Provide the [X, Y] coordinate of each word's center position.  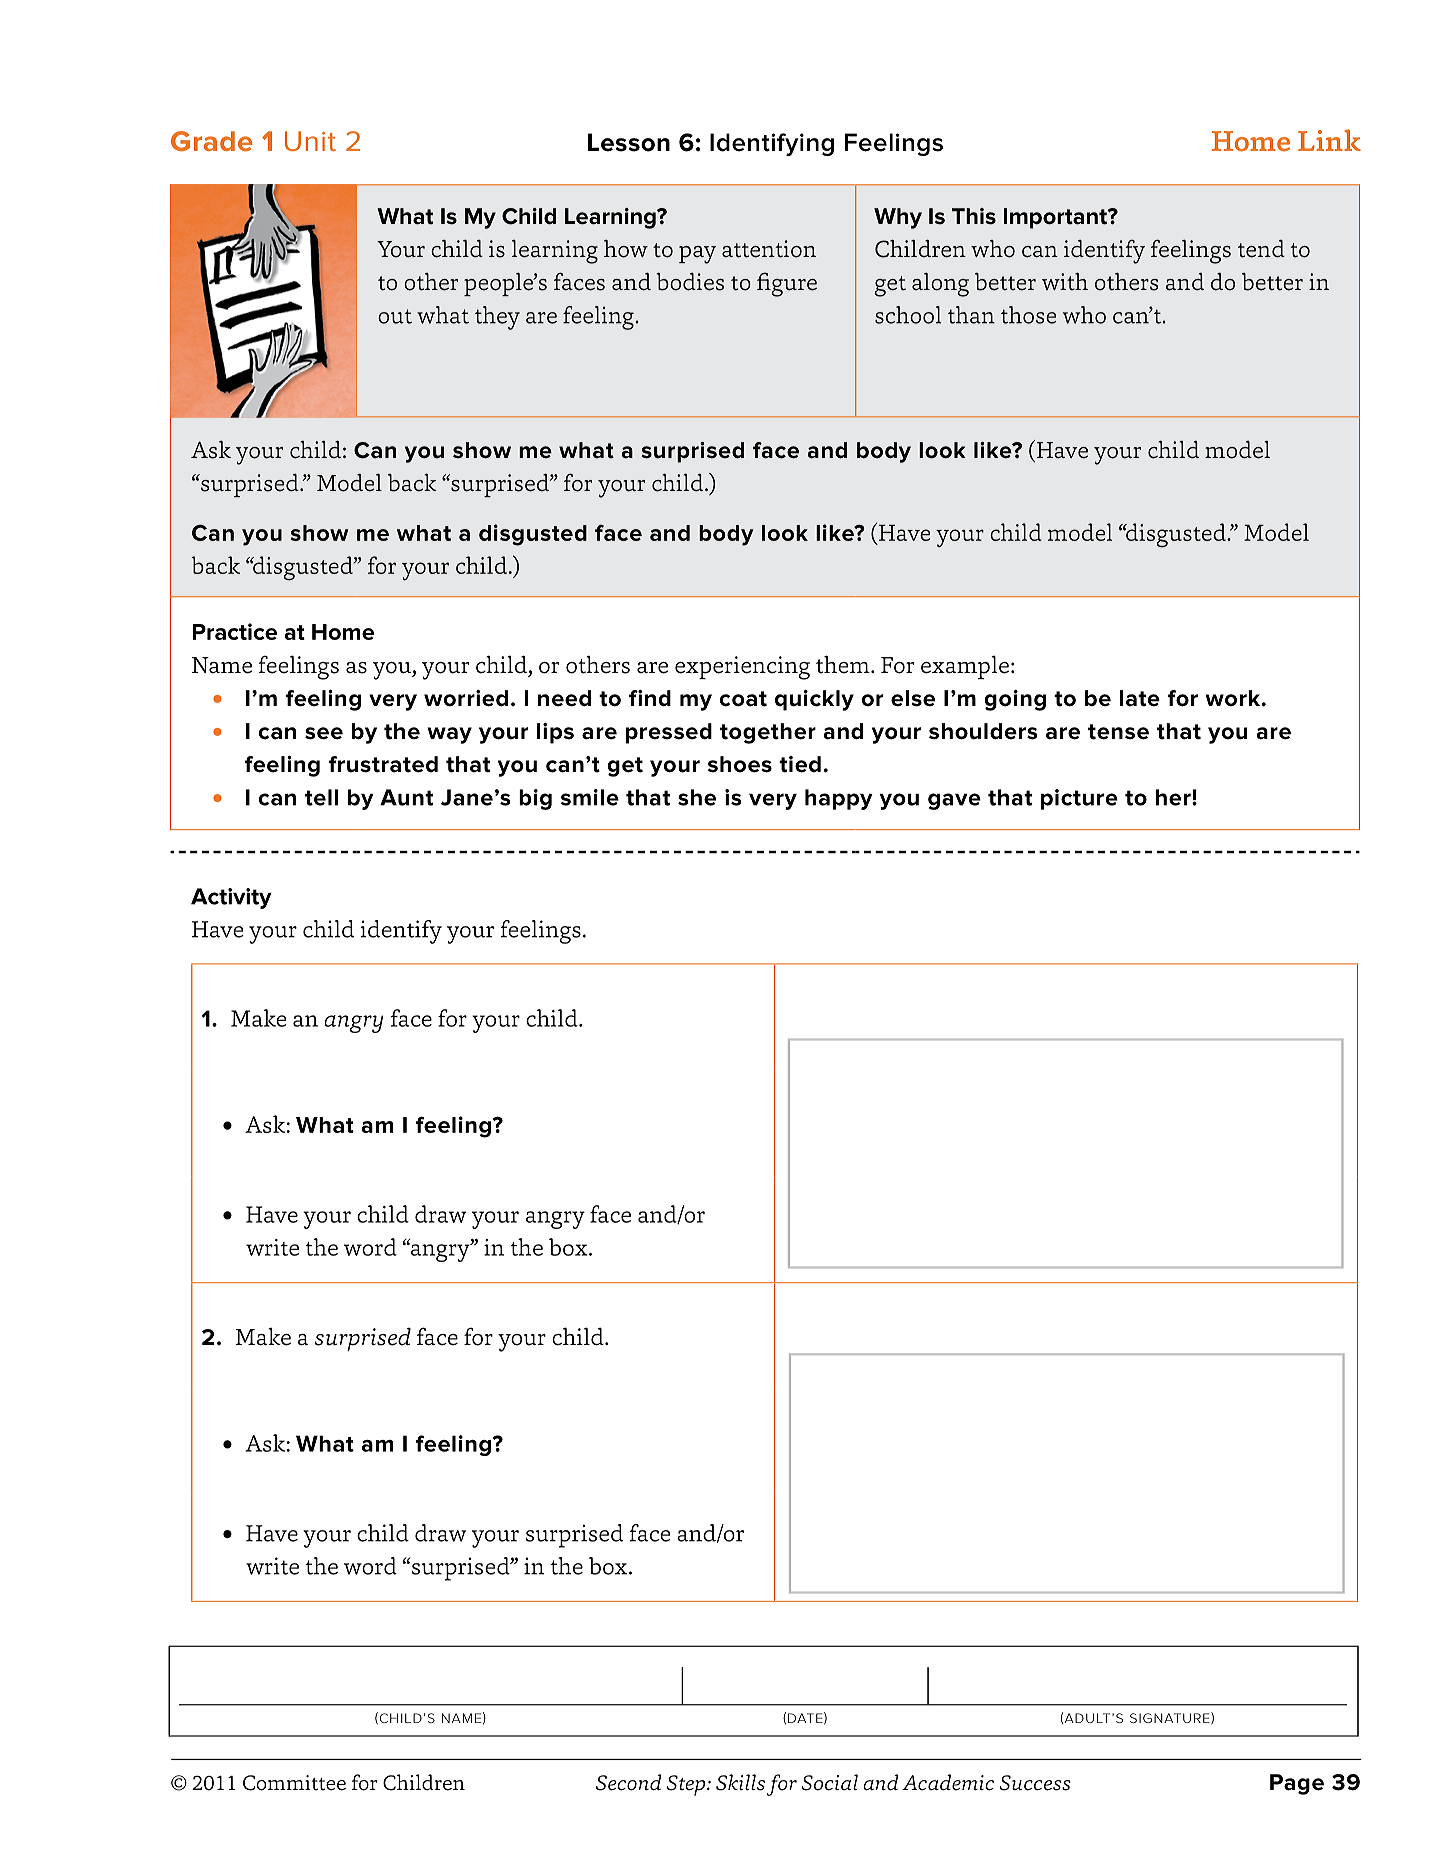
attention [769, 249]
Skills [740, 1782]
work [1234, 698]
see [324, 733]
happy [839, 799]
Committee [294, 1783]
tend [1261, 249]
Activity [231, 898]
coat [743, 699]
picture [1079, 799]
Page [1297, 1784]
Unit [310, 141]
